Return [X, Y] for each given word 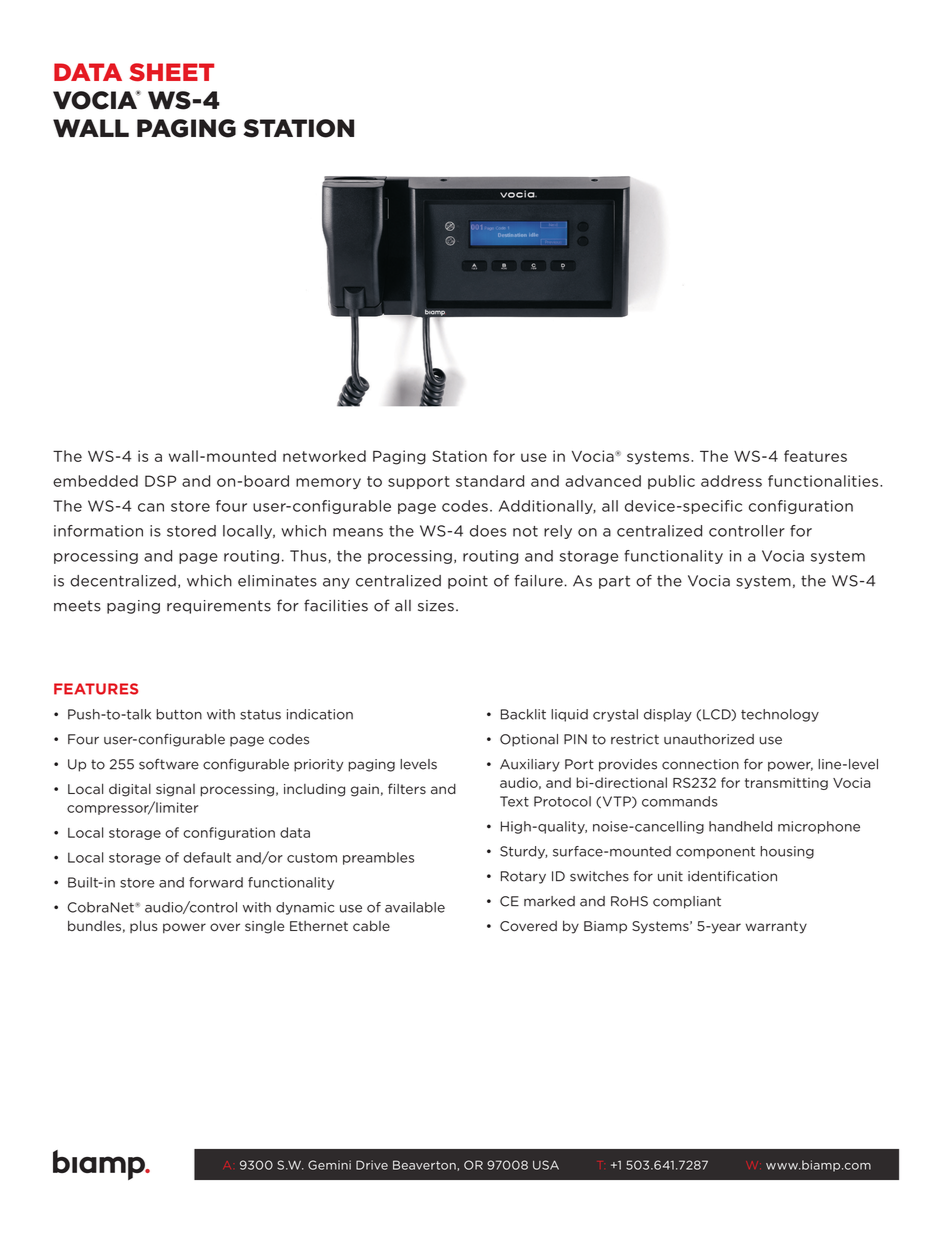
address [731, 481]
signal [175, 790]
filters [407, 789]
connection [700, 764]
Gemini [329, 1165]
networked [324, 456]
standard [490, 481]
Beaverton [425, 1165]
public [671, 482]
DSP [160, 481]
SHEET [171, 72]
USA [546, 1165]
